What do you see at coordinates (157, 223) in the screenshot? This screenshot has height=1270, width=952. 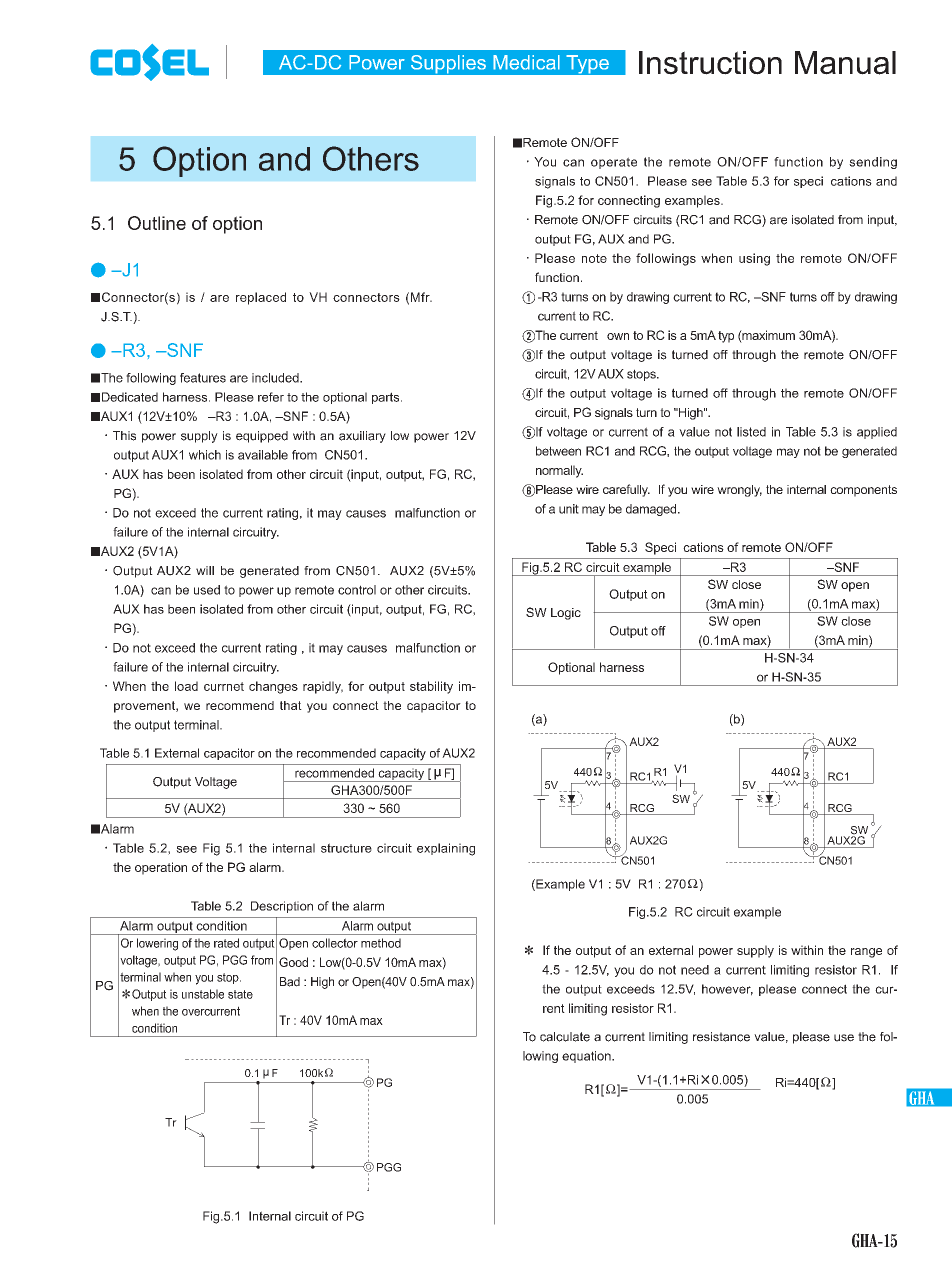 I see `Outline` at bounding box center [157, 223].
